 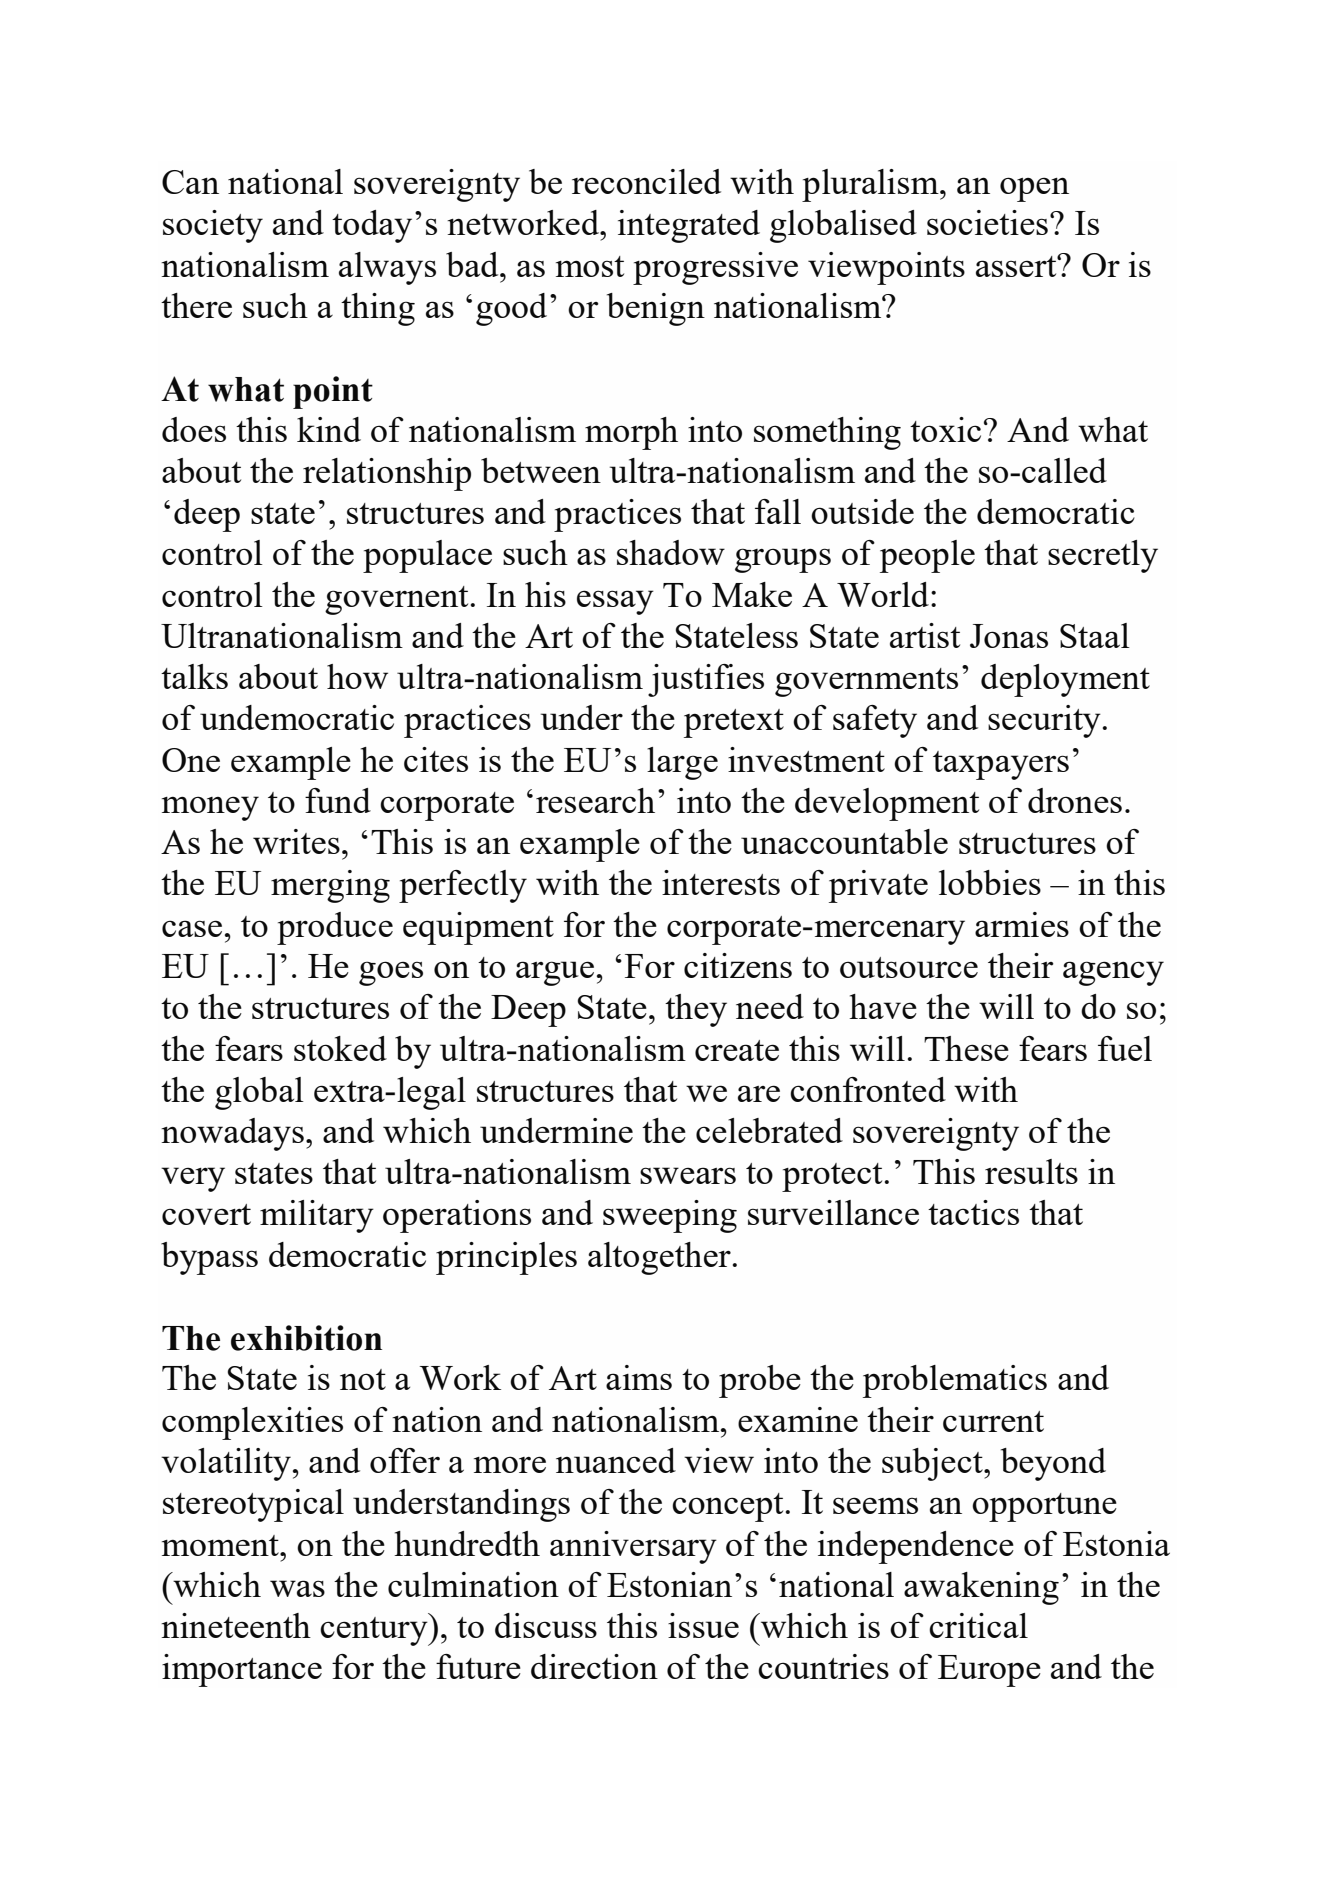 What do you see at coordinates (335, 928) in the page?
I see `produce` at bounding box center [335, 928].
